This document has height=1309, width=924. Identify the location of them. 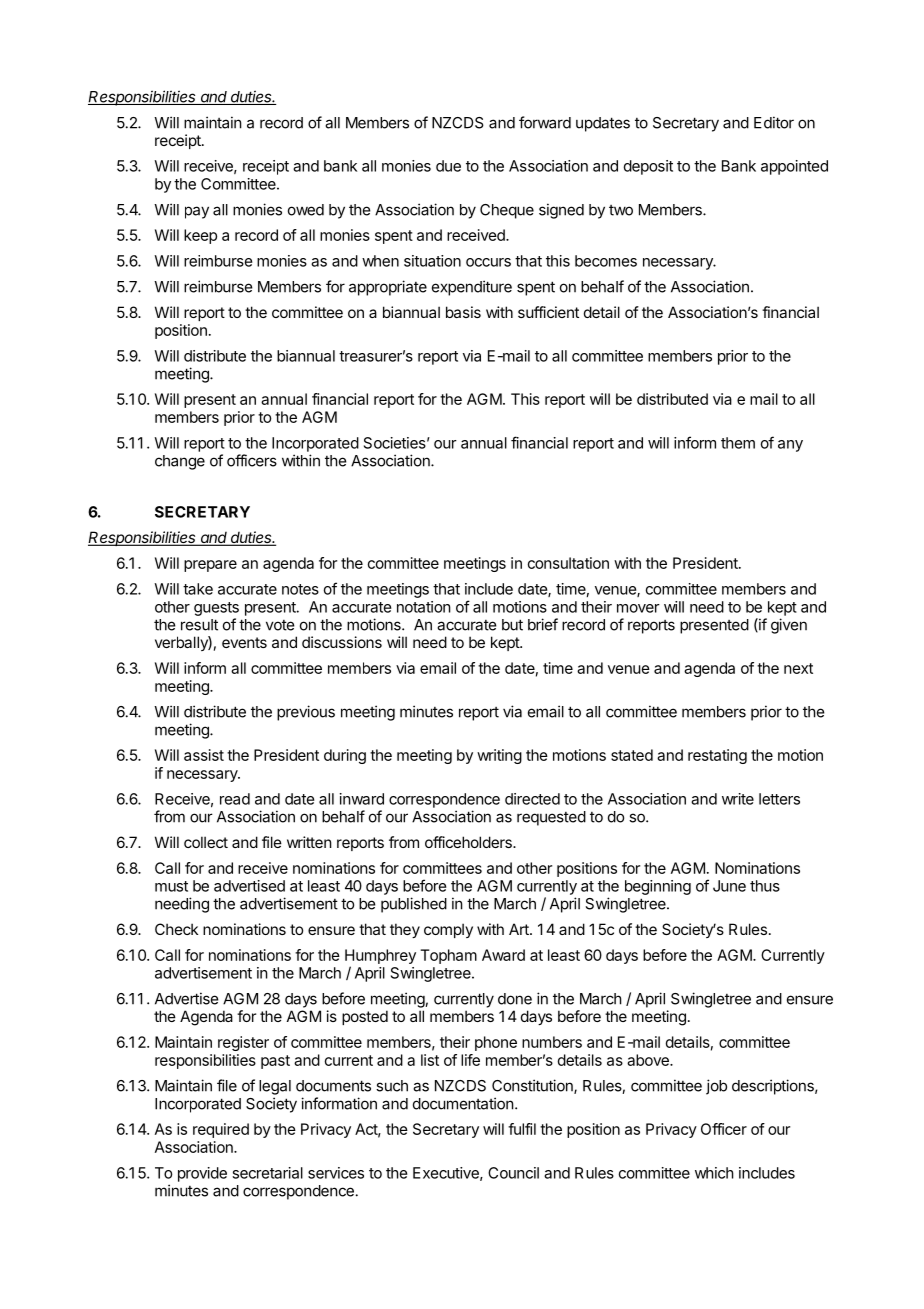
(738, 443).
